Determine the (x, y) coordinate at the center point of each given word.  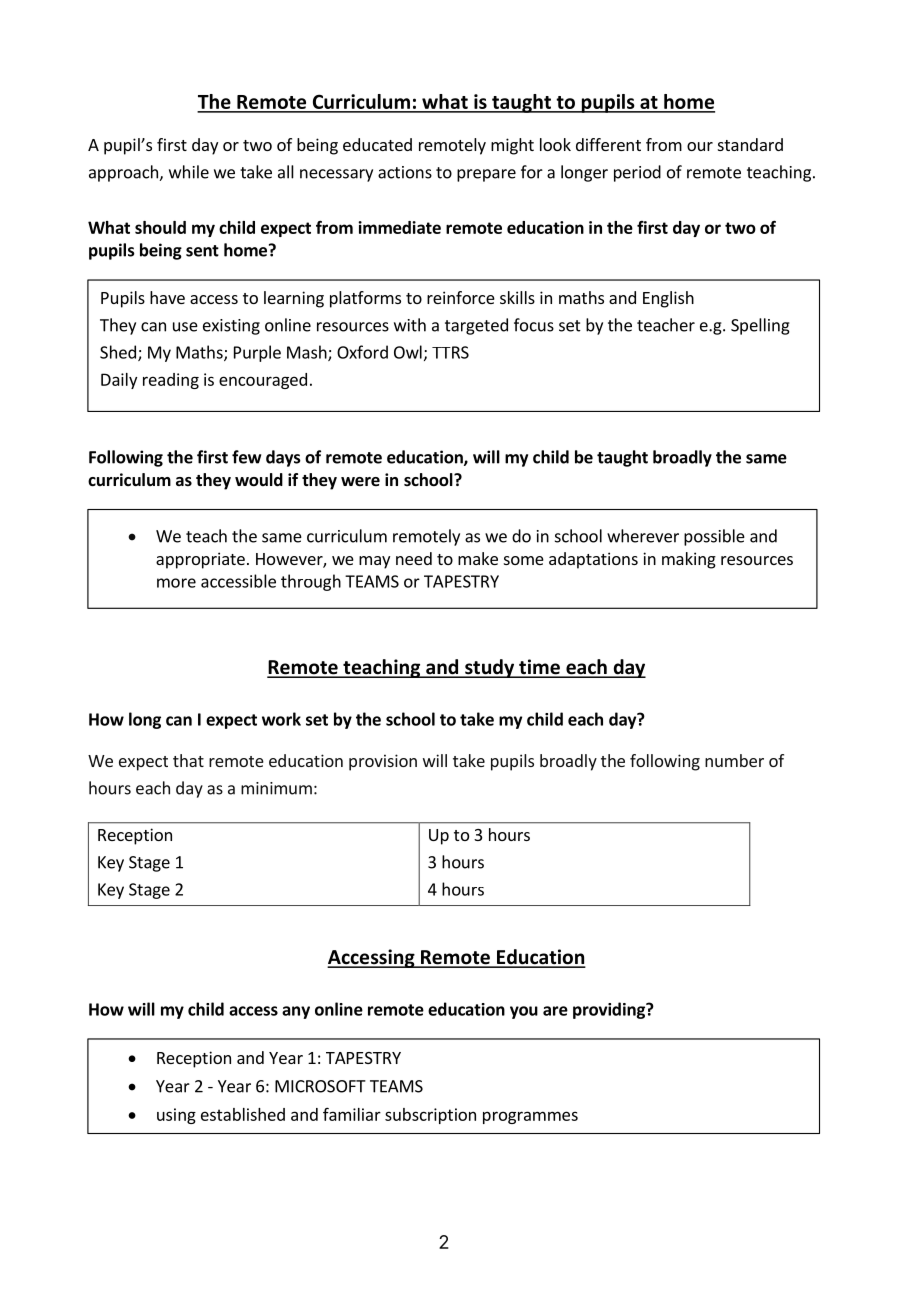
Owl (408, 352)
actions (405, 172)
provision (383, 762)
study (490, 668)
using (176, 1116)
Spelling (760, 326)
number (734, 760)
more (176, 583)
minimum (276, 788)
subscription (430, 1116)
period (637, 173)
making (689, 560)
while (189, 172)
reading (171, 381)
